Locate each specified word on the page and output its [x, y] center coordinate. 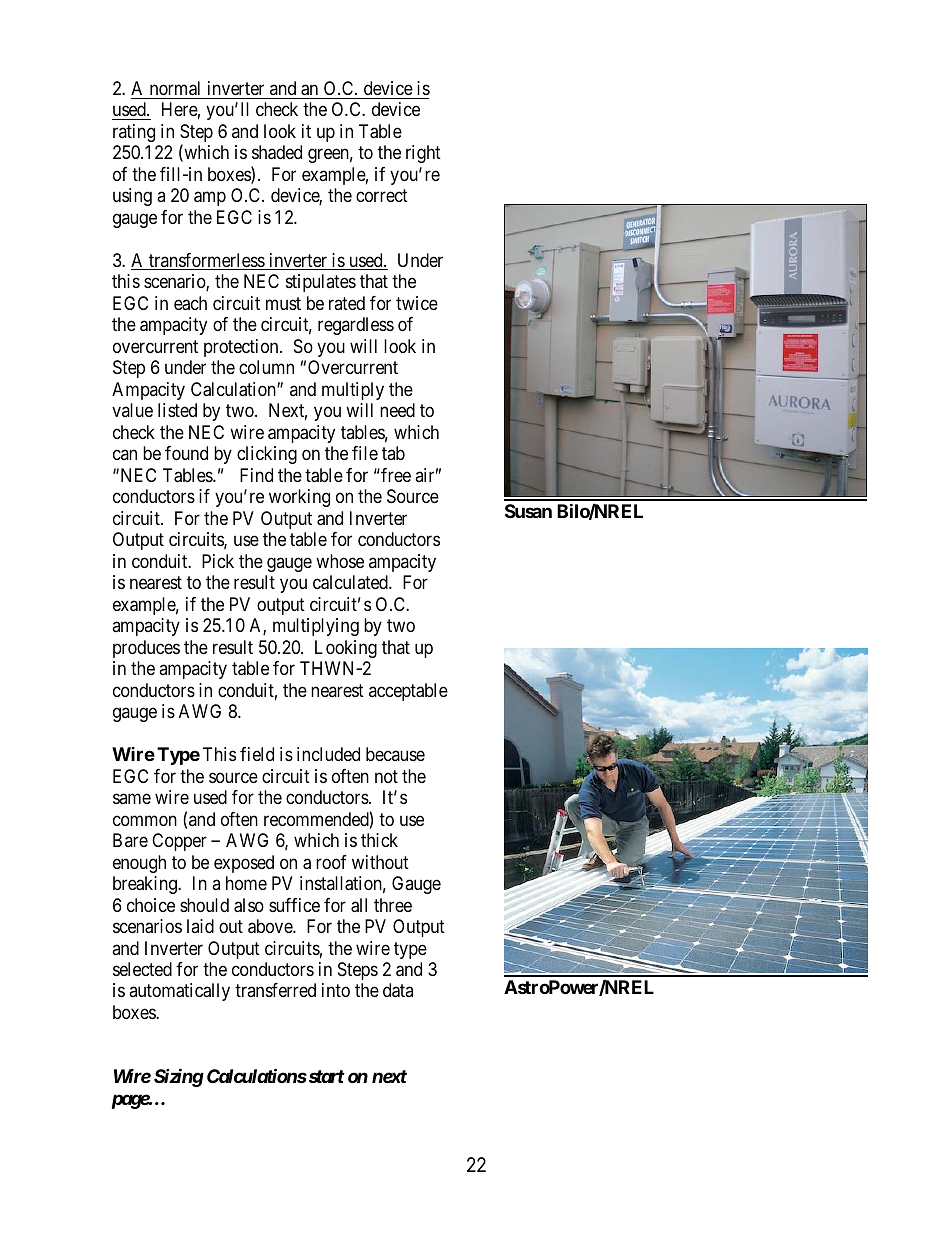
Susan [528, 511]
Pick [218, 561]
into [336, 990]
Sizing [179, 1078]
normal [175, 88]
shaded [277, 152]
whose [340, 561]
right [423, 154]
